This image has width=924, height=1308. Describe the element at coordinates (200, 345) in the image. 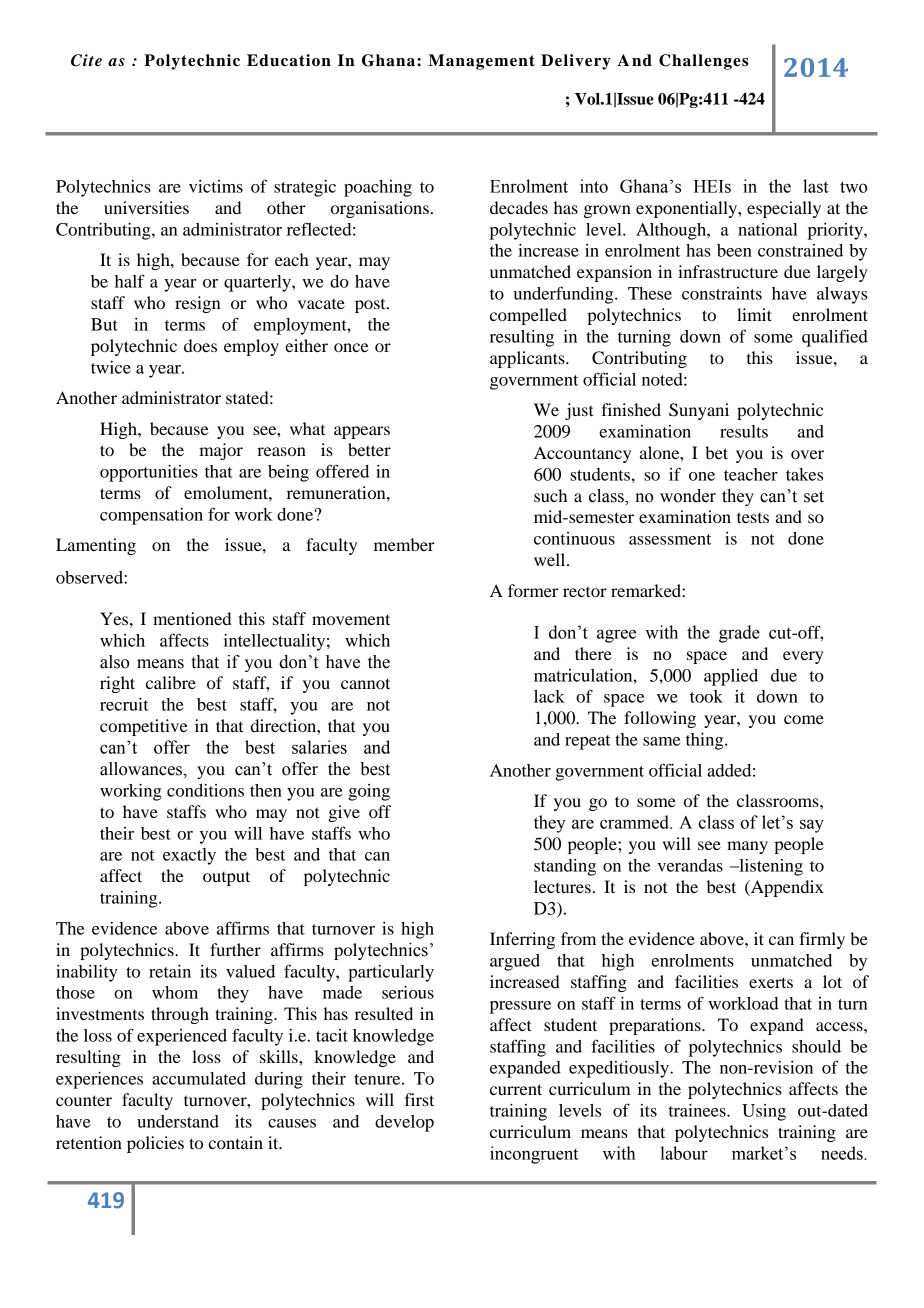

I see `does` at that location.
